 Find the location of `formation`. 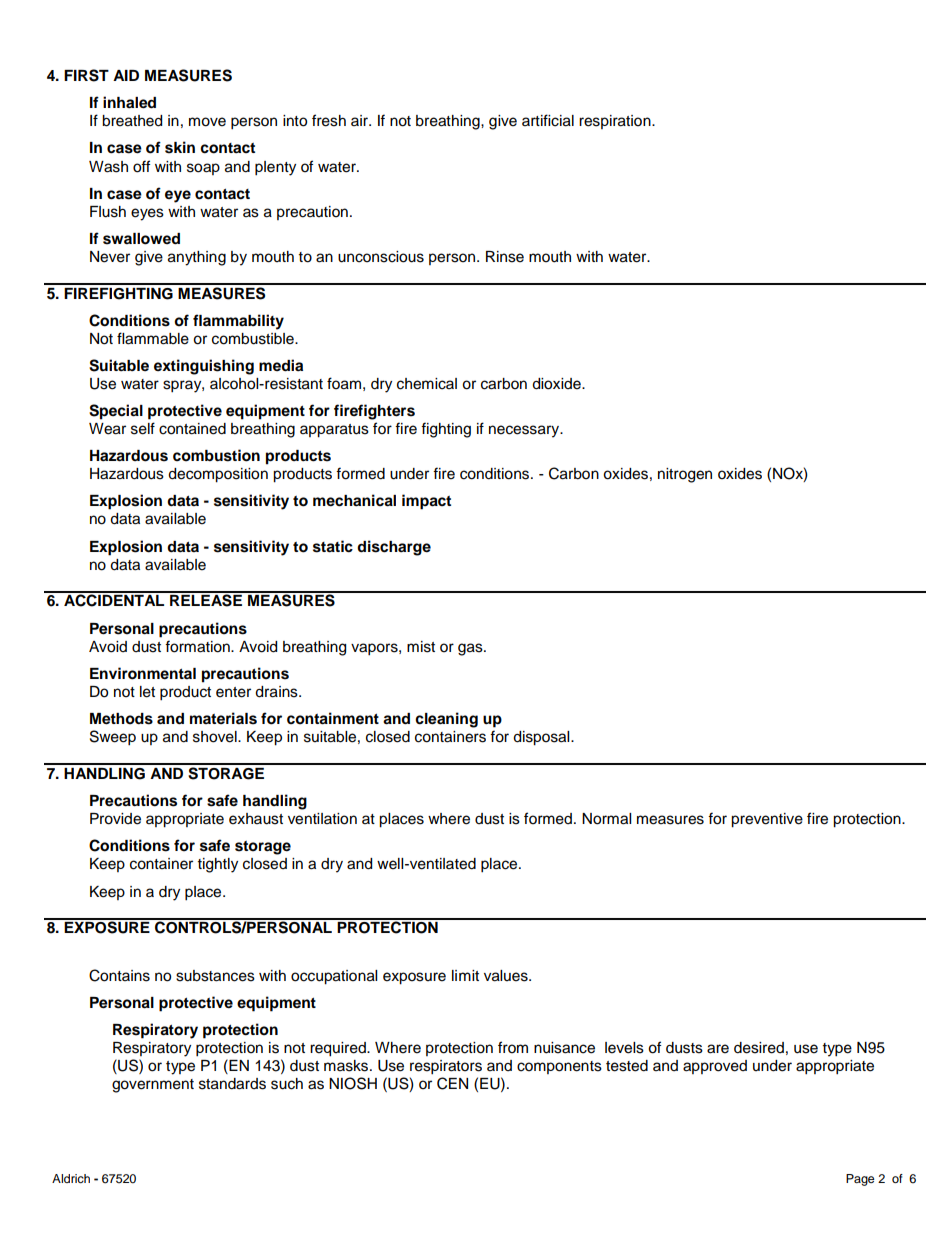

formation is located at coordinates (198, 646).
